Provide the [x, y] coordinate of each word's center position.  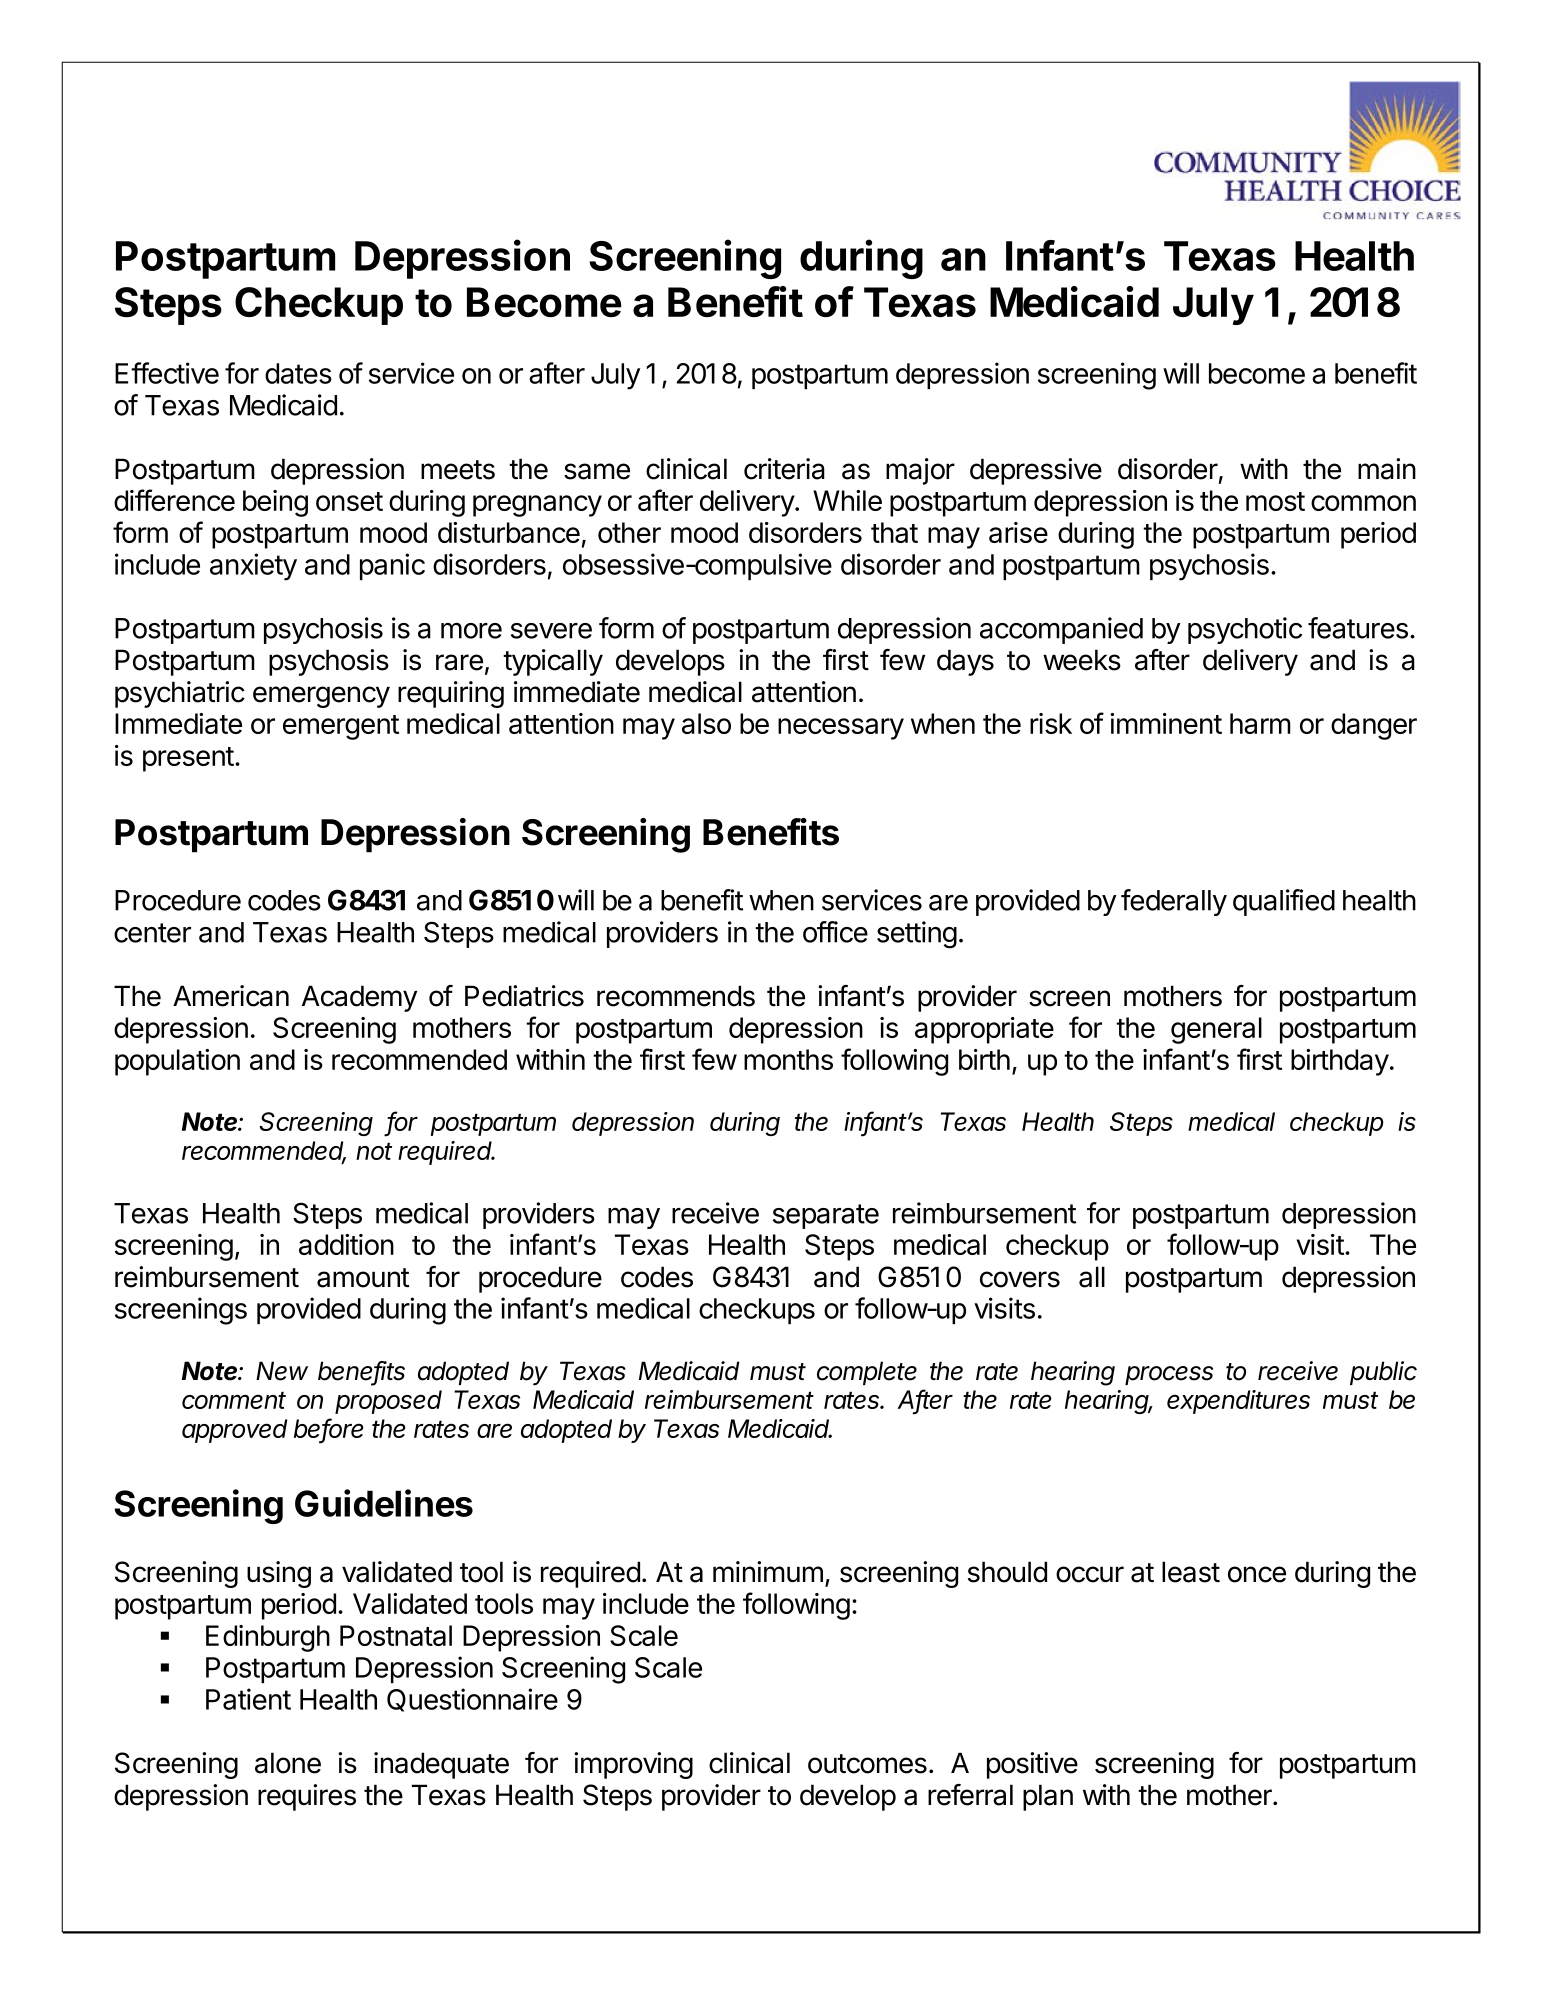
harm [1260, 723]
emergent [341, 727]
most [1275, 501]
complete [867, 1373]
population [177, 1062]
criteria [784, 469]
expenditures [1238, 1402]
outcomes [867, 1764]
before [329, 1429]
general [1216, 1030]
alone [288, 1763]
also [706, 723]
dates [298, 373]
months [788, 1059]
